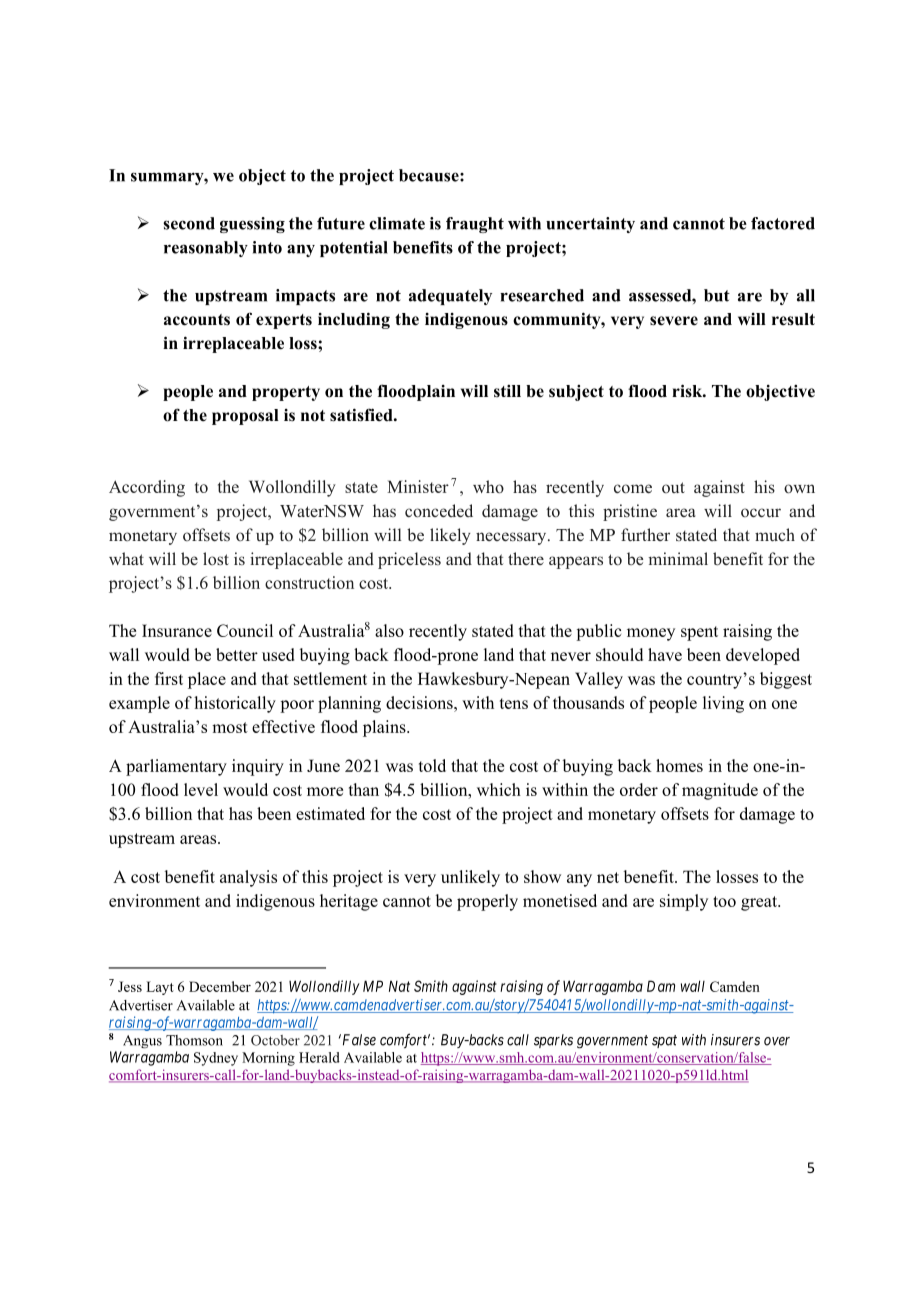 Image resolution: width=924 pixels, height=1308 pixels. I want to click on told, so click(432, 765).
